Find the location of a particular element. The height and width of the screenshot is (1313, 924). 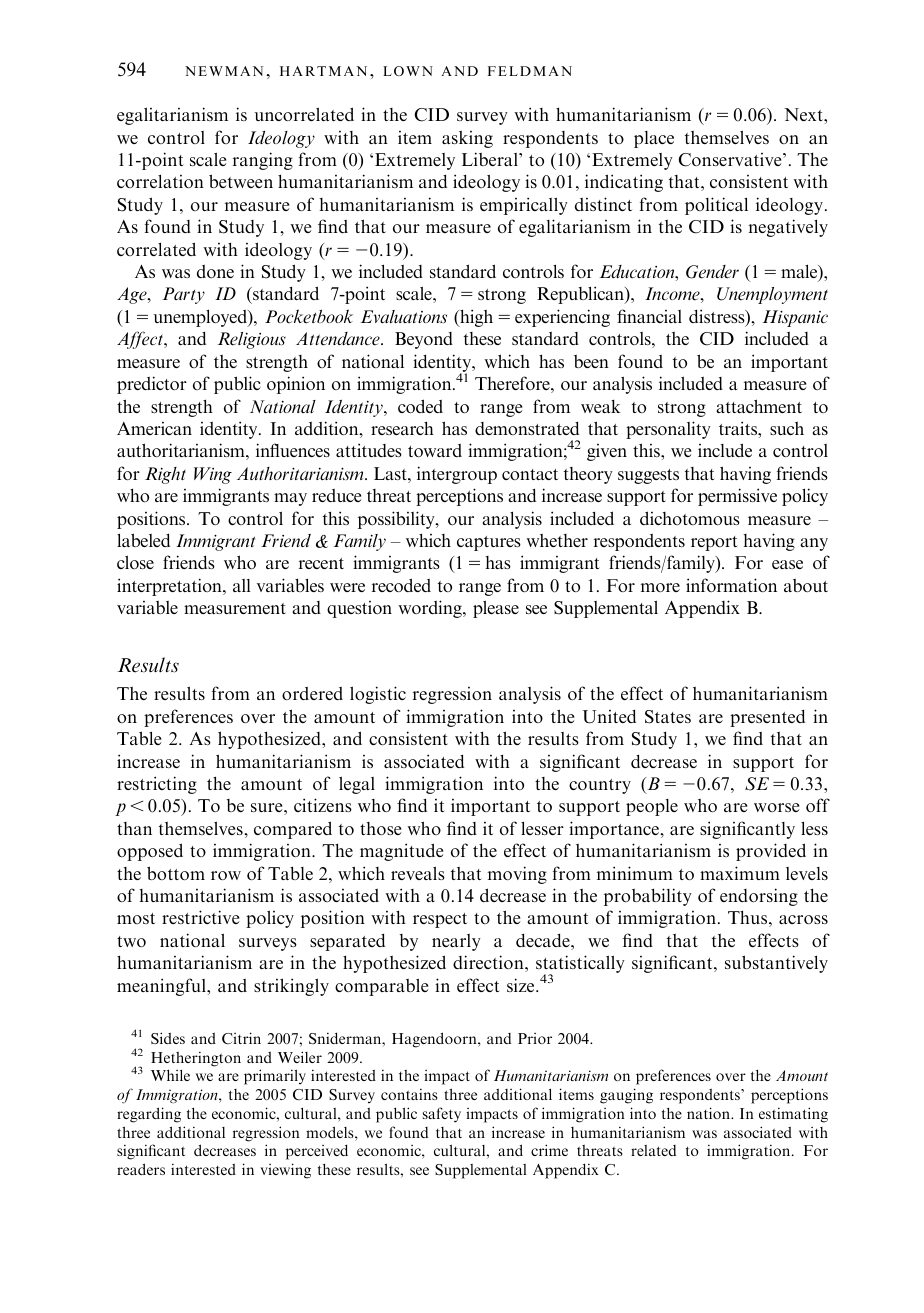

regarding is located at coordinates (149, 1115).
